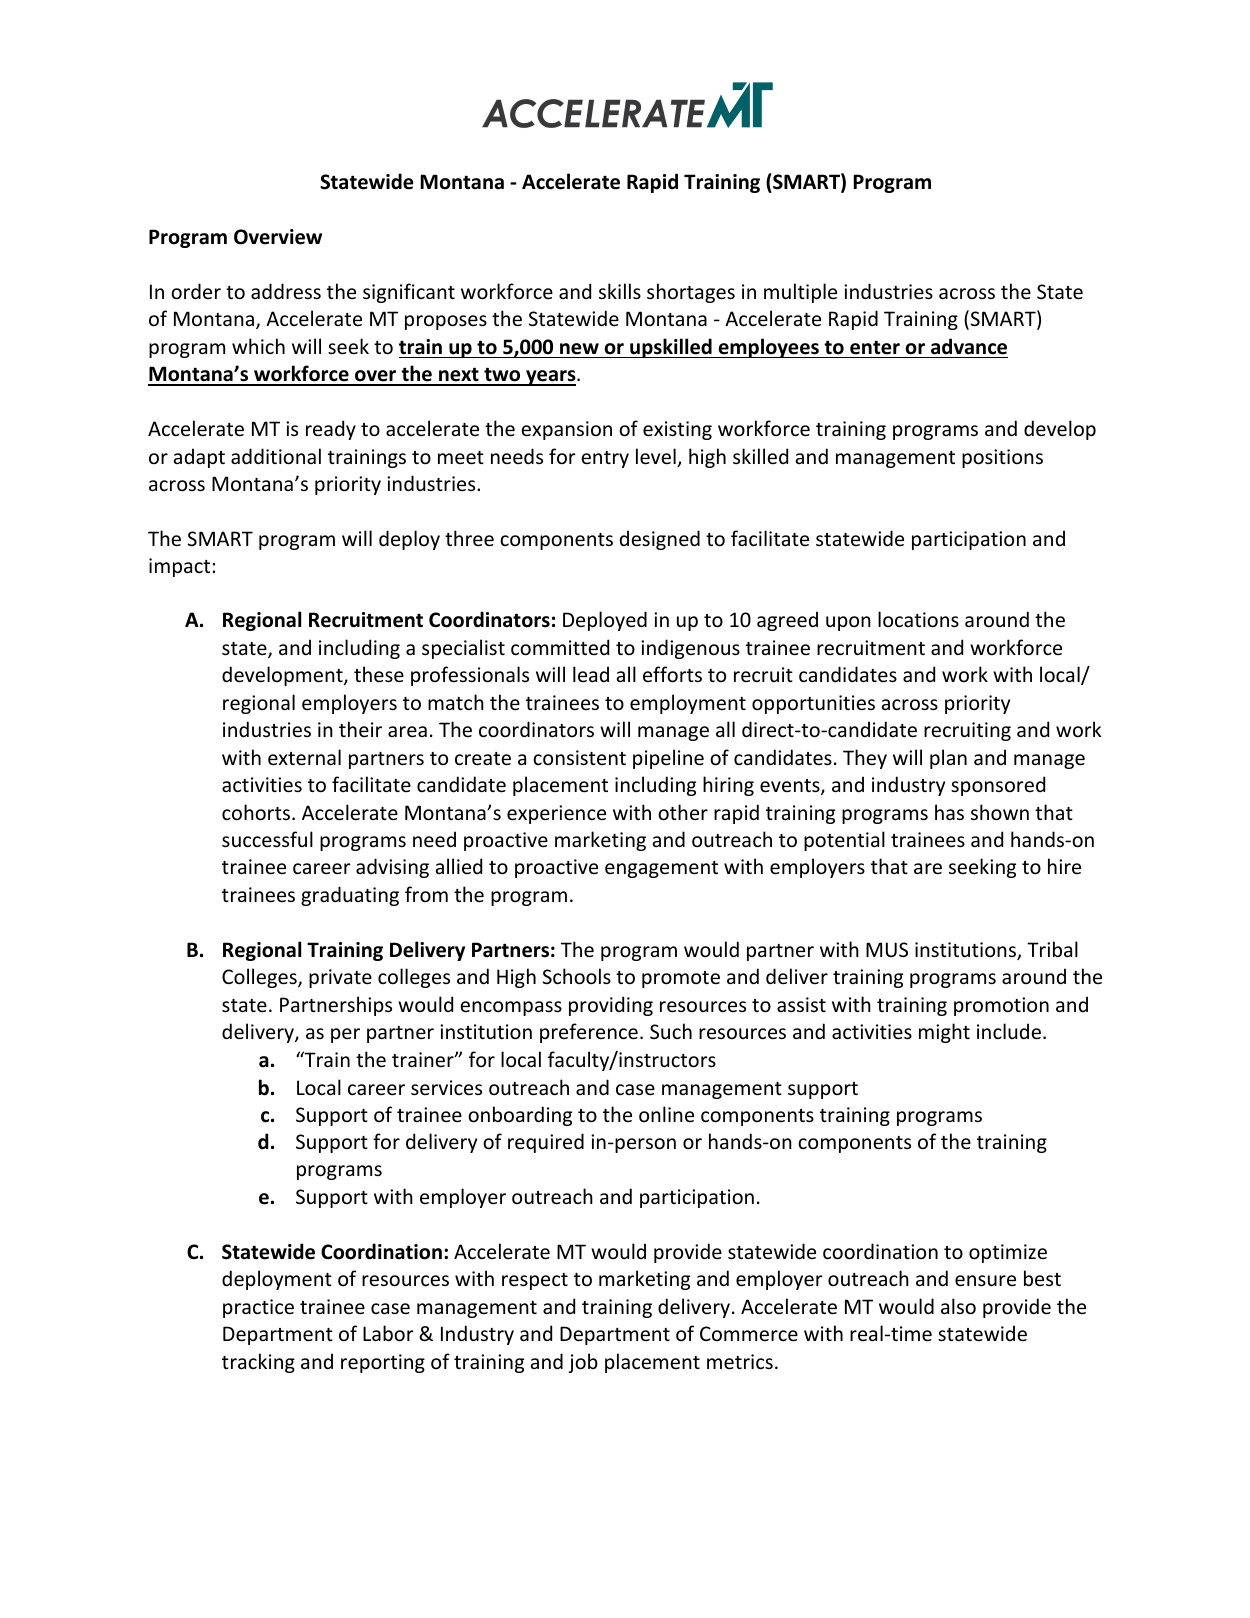 The width and height of the screenshot is (1250, 1618). I want to click on practice, so click(258, 1308).
